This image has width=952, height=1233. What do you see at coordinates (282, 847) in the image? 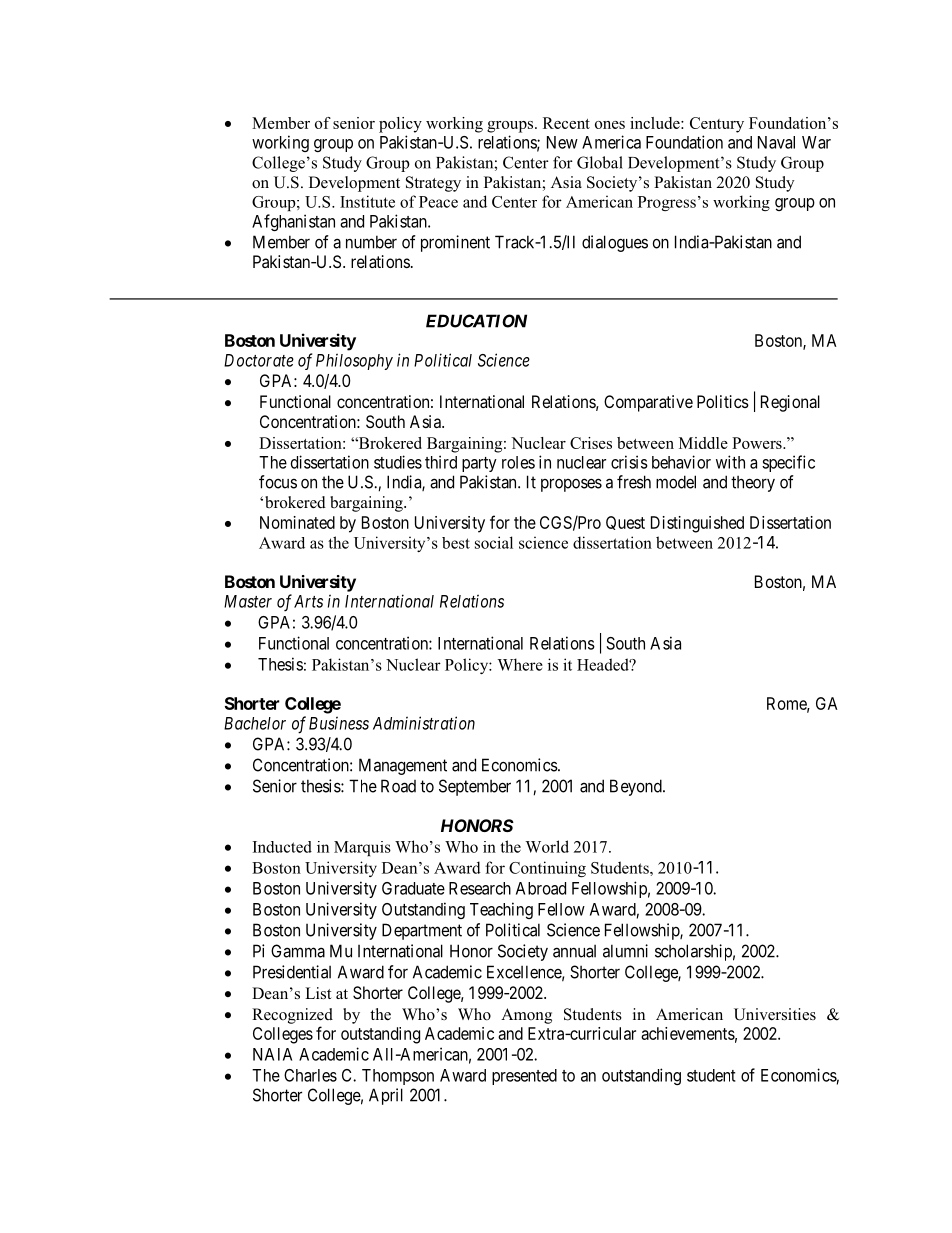
I see `Inducted` at bounding box center [282, 847].
